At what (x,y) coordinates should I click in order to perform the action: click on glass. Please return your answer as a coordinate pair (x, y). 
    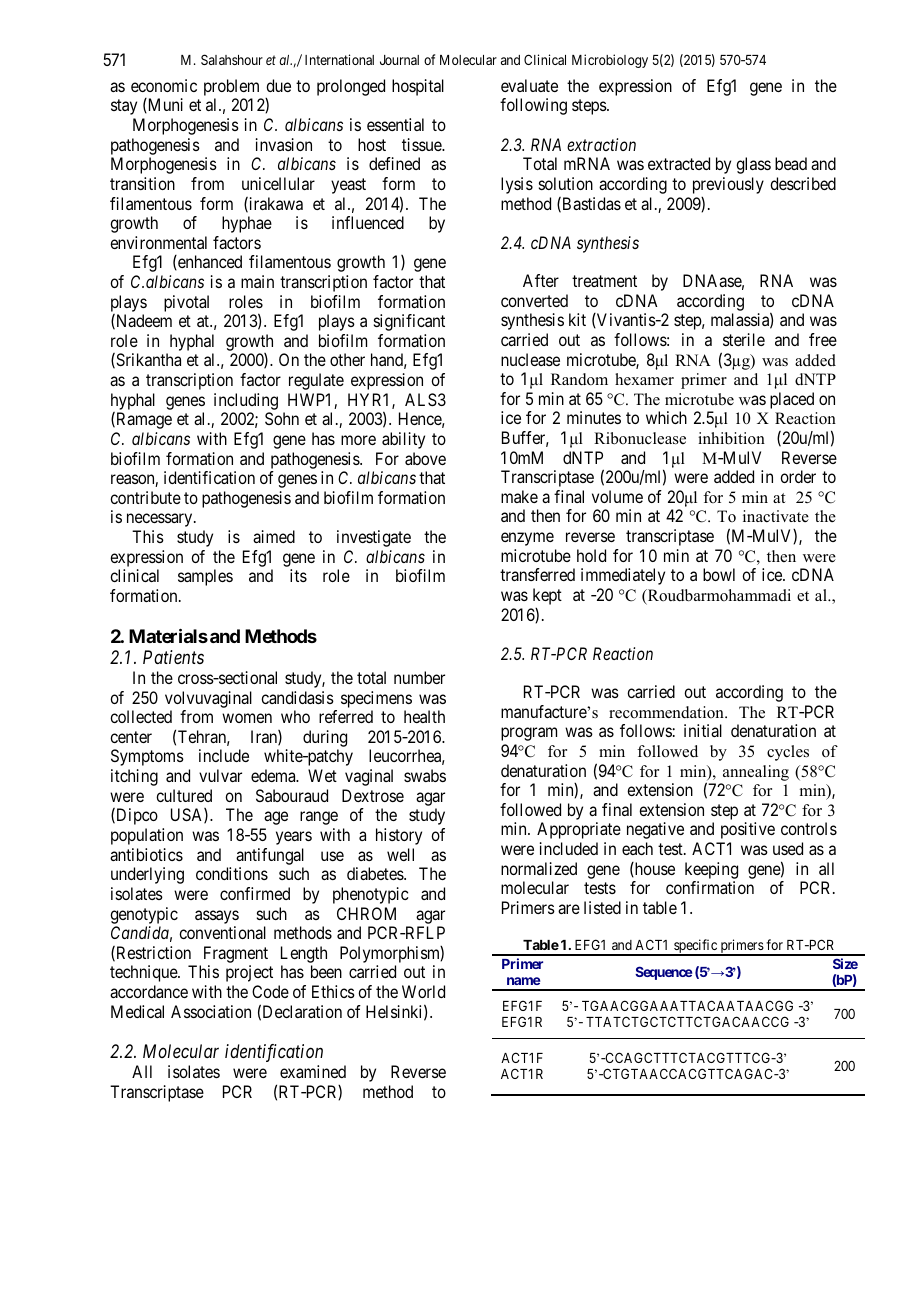
    Looking at the image, I should click on (753, 165).
